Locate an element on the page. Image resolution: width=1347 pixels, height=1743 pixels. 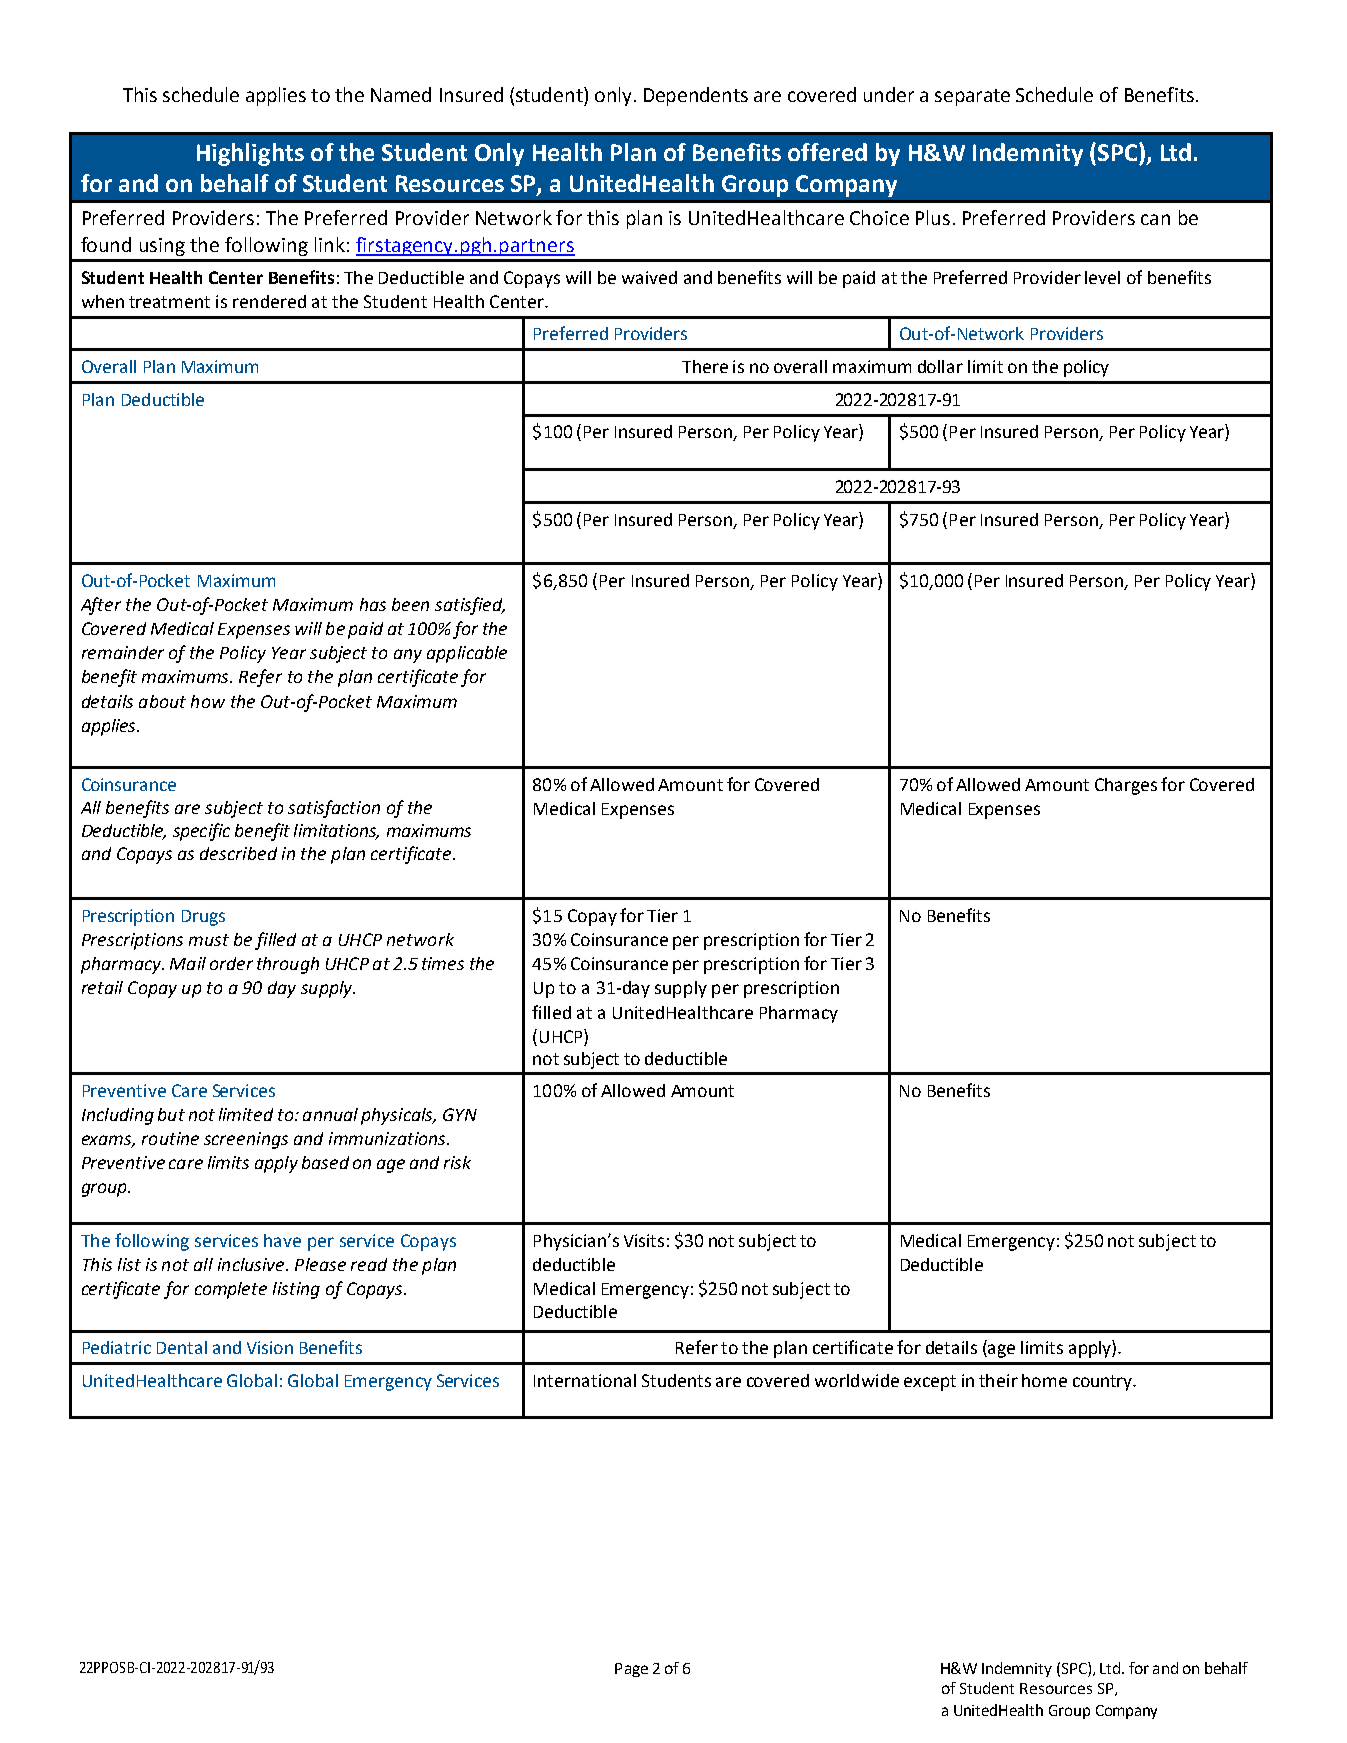
described is located at coordinates (238, 853).
